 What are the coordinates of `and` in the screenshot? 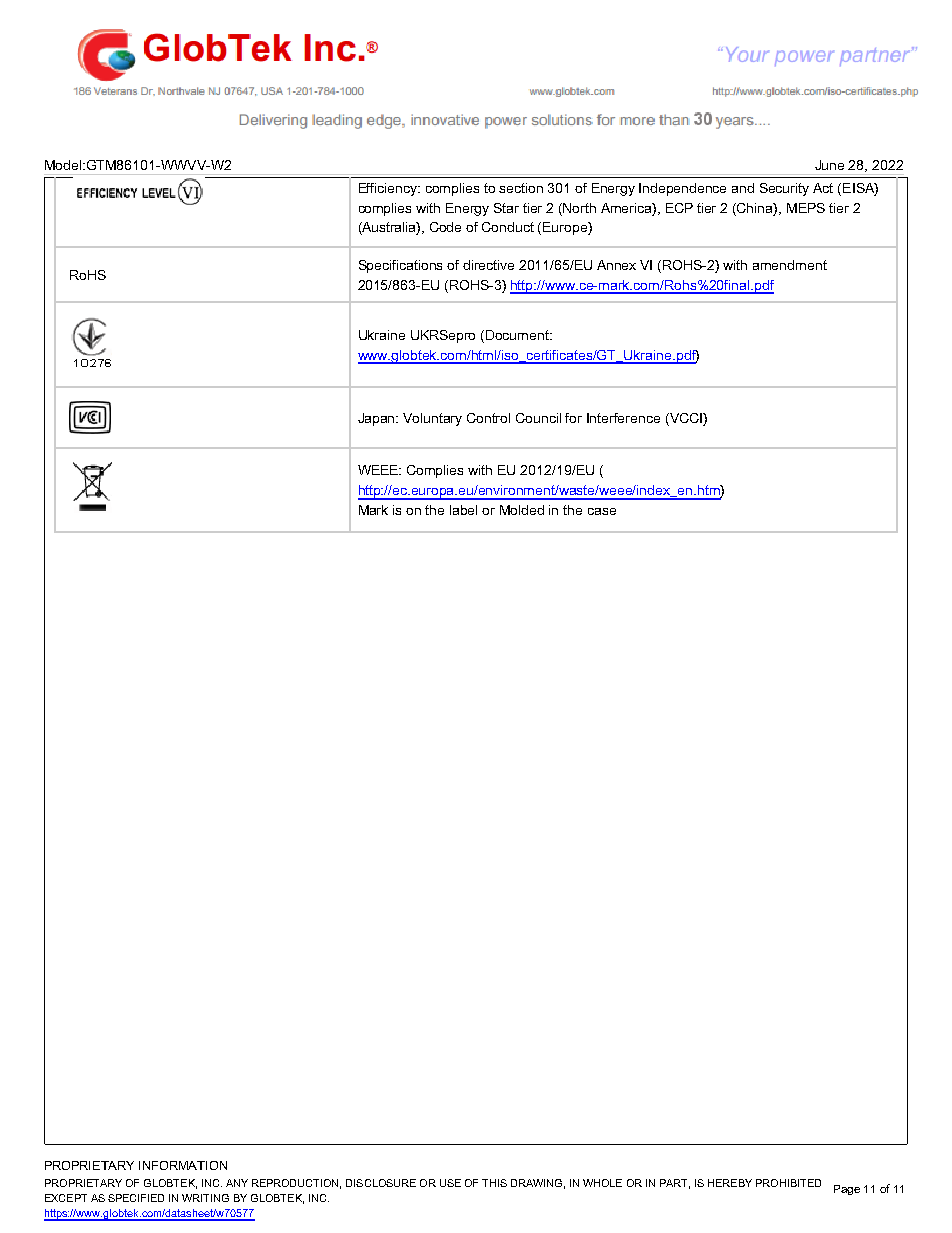 It's located at (743, 188).
